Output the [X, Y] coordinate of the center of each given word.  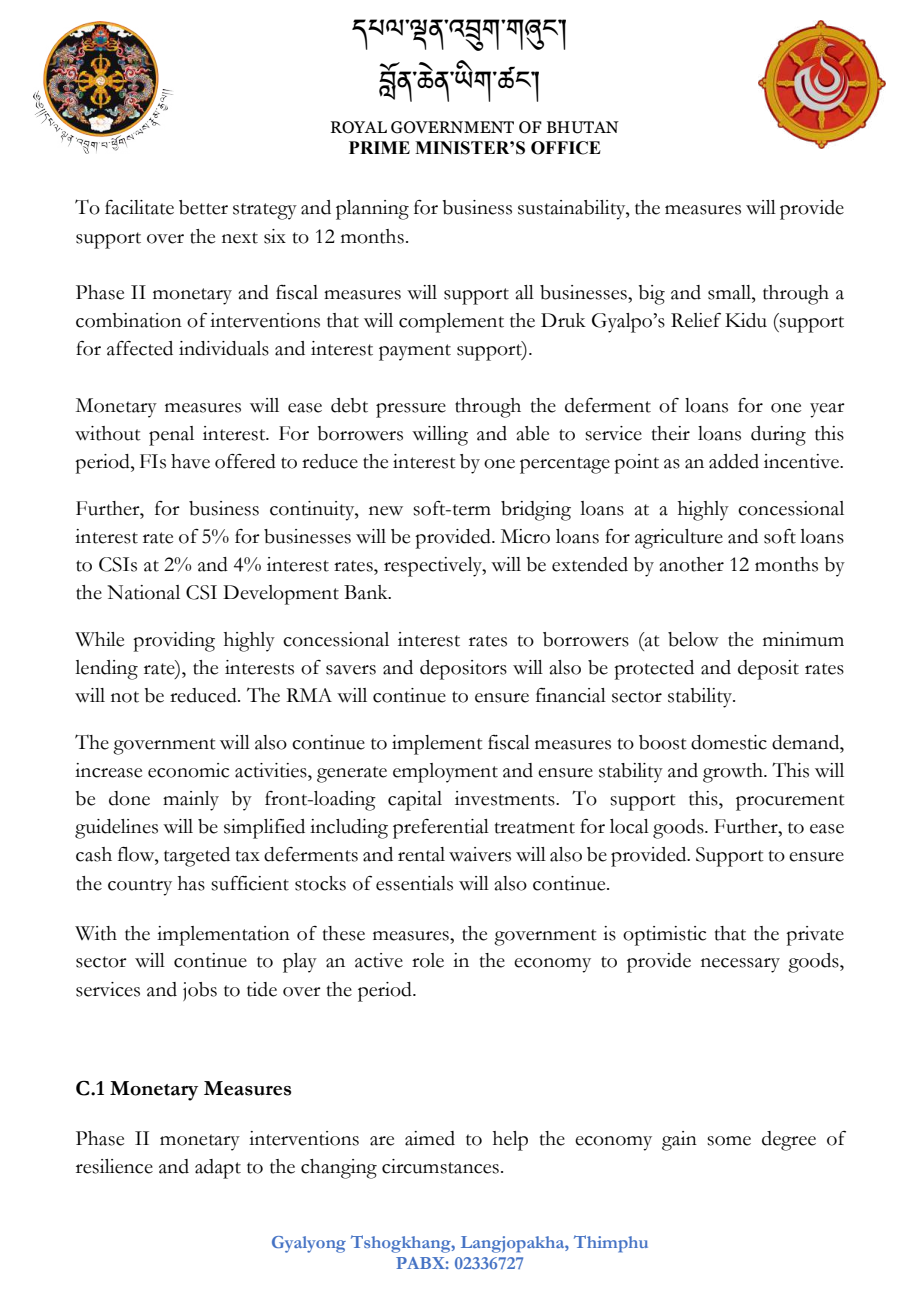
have [190, 461]
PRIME [379, 147]
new [386, 511]
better [203, 207]
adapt [218, 1169]
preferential [441, 829]
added [734, 461]
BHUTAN [583, 127]
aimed [430, 1138]
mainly [191, 801]
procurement [790, 802]
